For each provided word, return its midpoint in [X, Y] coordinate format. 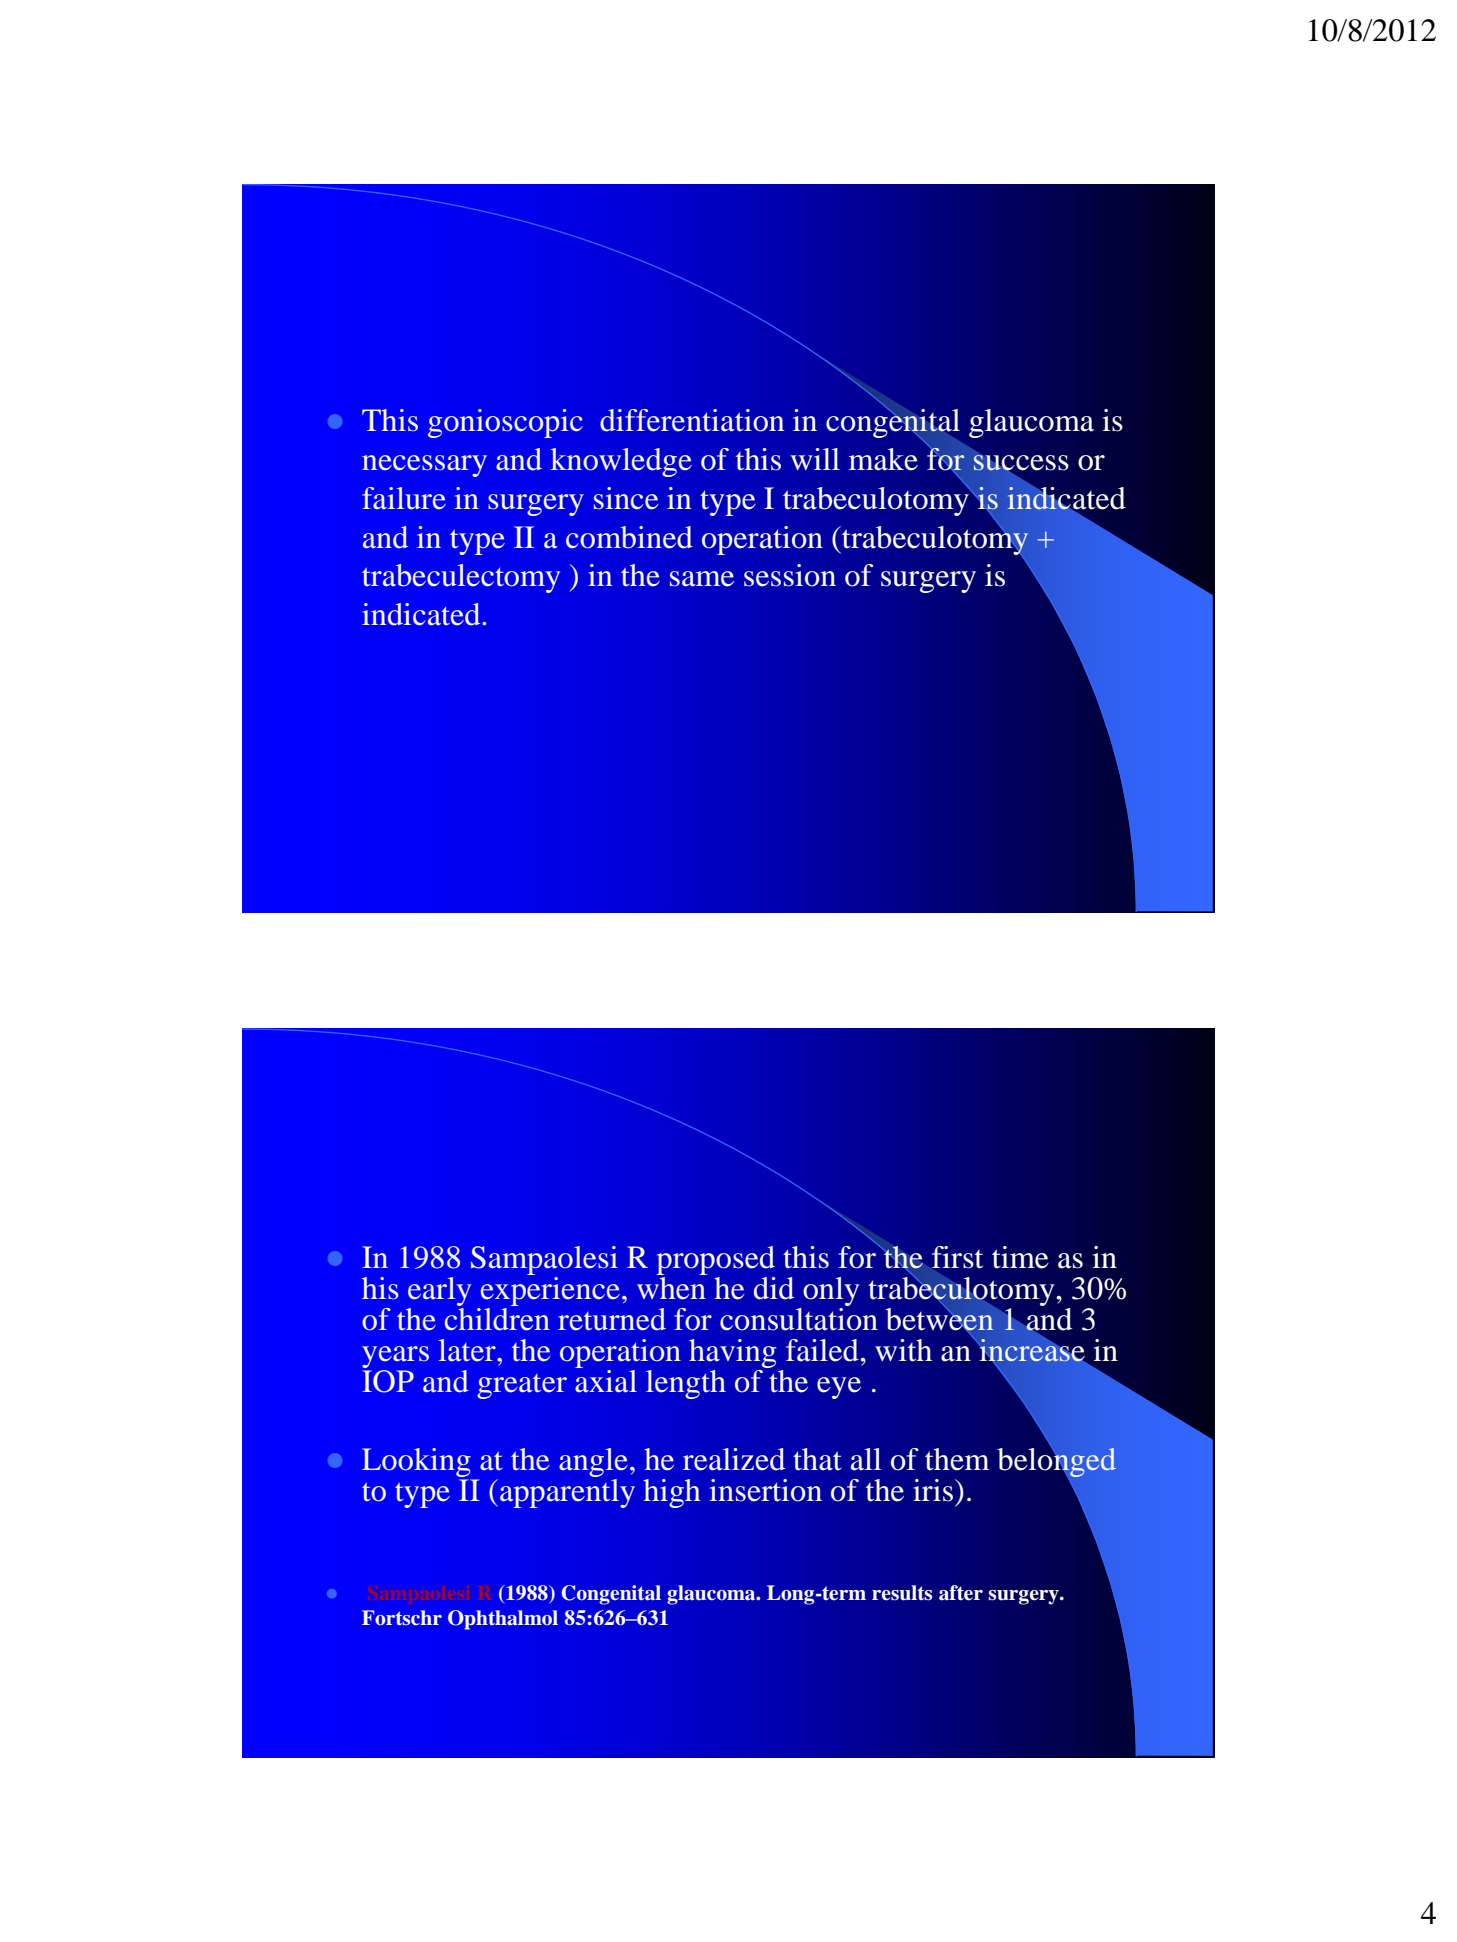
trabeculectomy [461, 578]
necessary [424, 466]
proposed [715, 1260]
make [883, 459]
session [790, 575]
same [702, 579]
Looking [416, 1462]
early [439, 1291]
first [957, 1257]
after [961, 1593]
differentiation [692, 420]
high [671, 1493]
